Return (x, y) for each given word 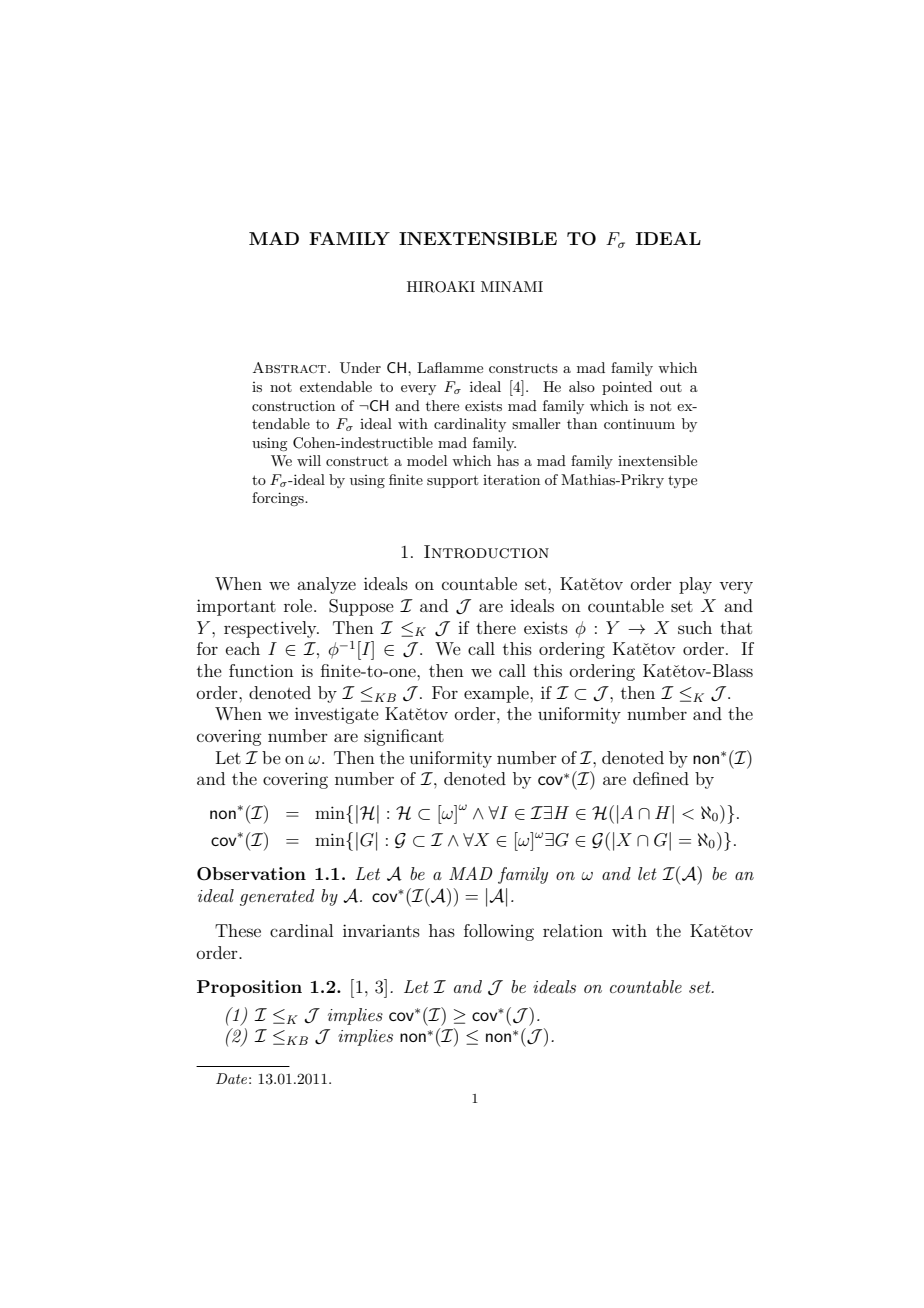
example (497, 694)
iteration (511, 480)
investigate (337, 715)
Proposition (249, 988)
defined (661, 778)
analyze (326, 585)
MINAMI (512, 286)
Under (360, 368)
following (499, 932)
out (671, 387)
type (682, 481)
